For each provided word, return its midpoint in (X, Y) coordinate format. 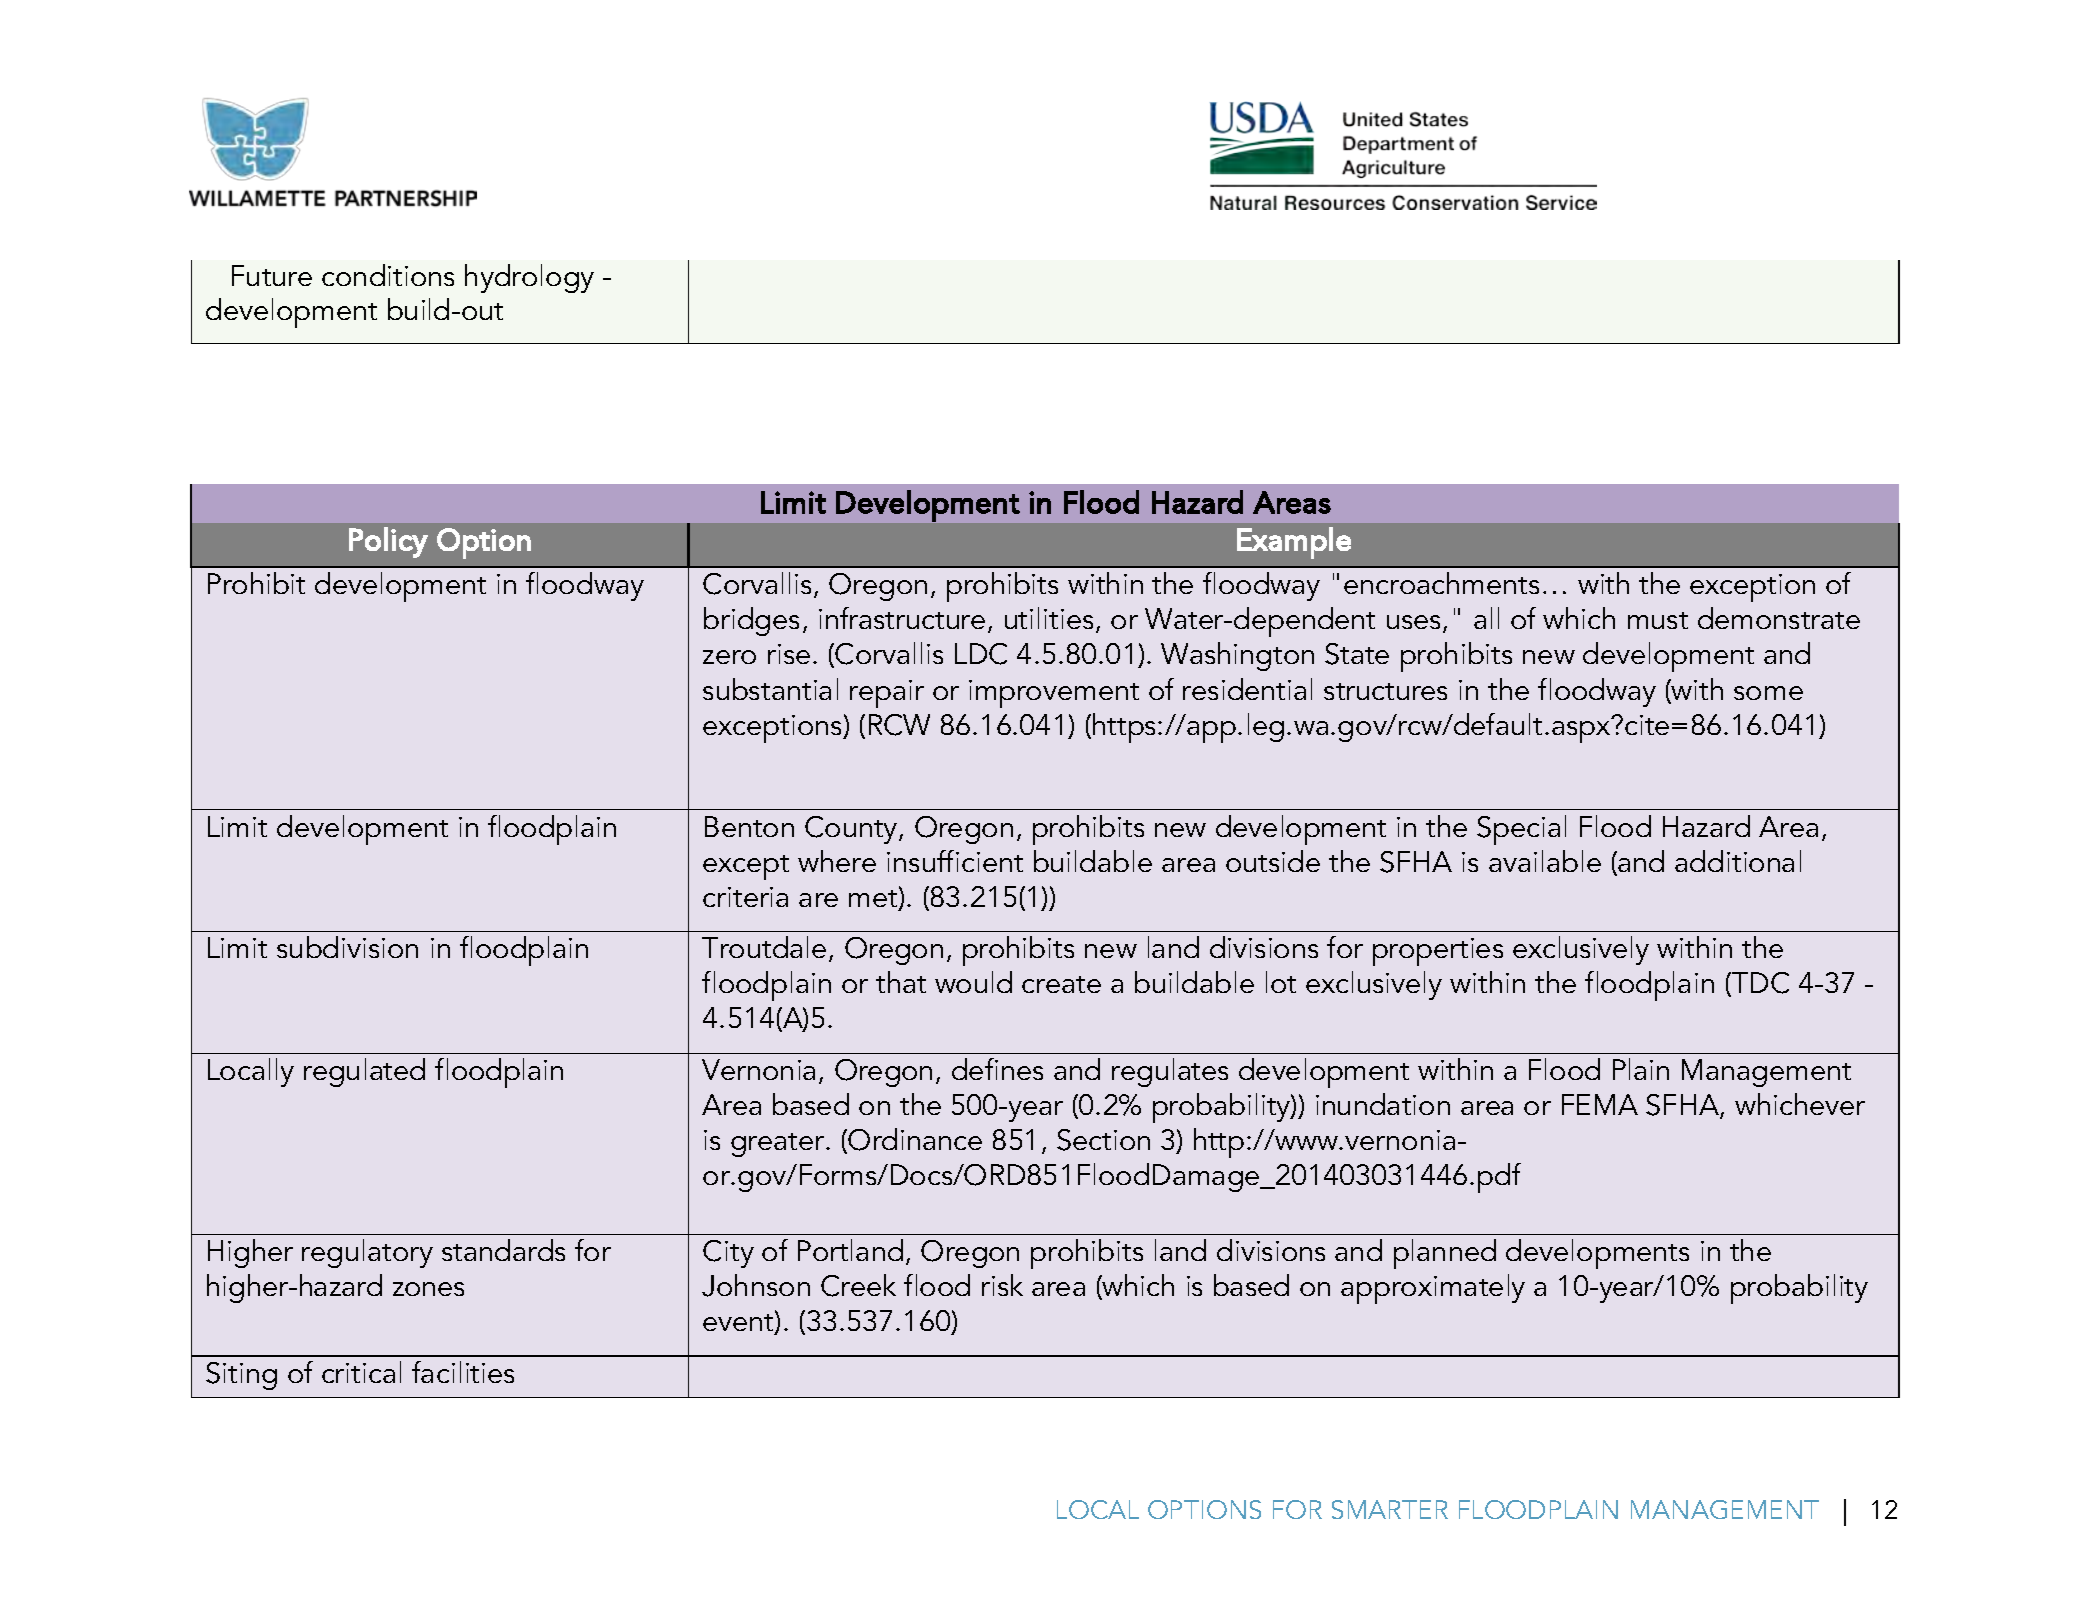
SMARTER (1390, 1509)
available (1545, 861)
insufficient (955, 861)
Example (1294, 543)
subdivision (347, 947)
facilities (463, 1372)
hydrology (529, 278)
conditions (388, 275)
